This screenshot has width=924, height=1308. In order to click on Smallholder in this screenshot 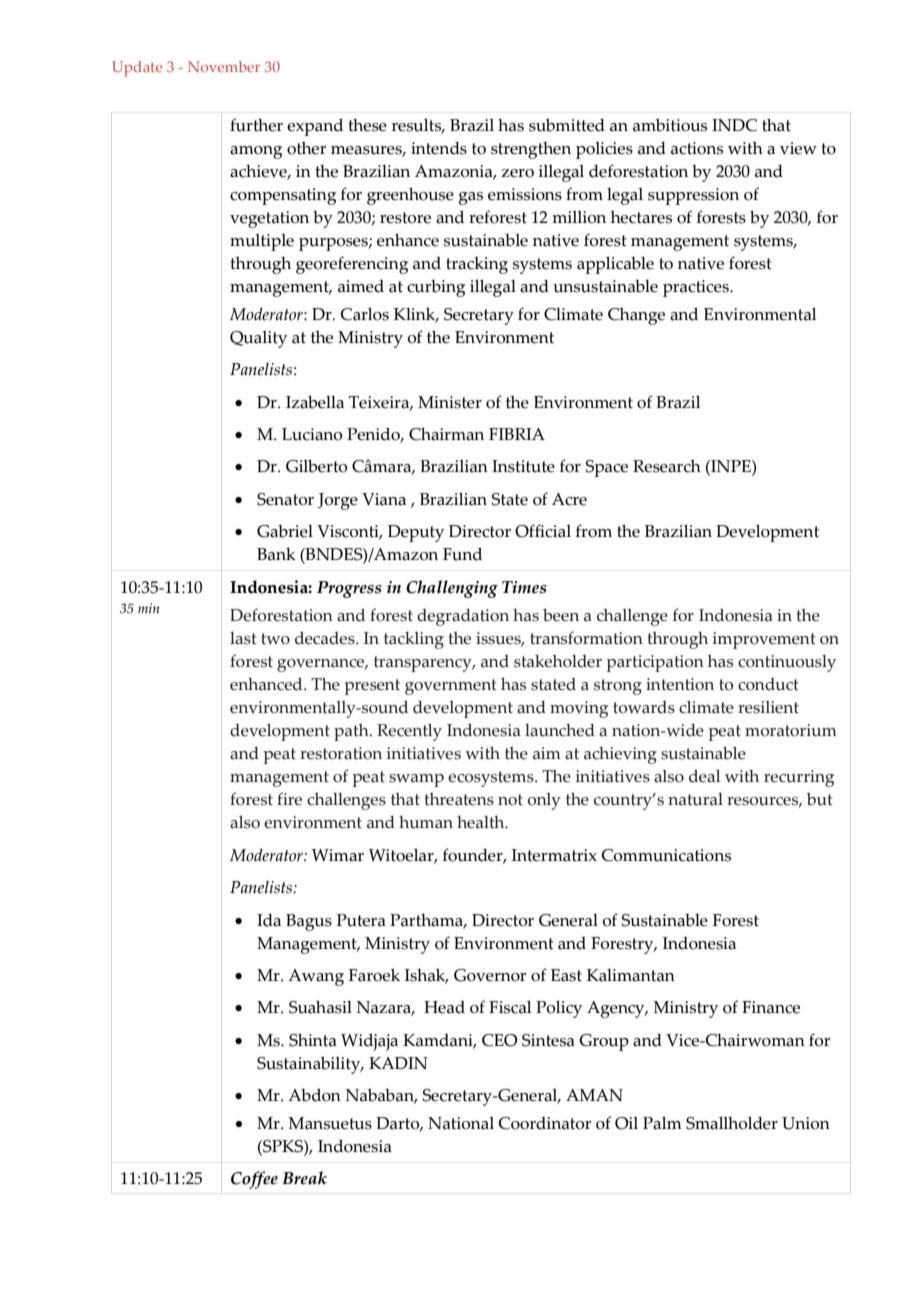, I will do `click(732, 1123)`.
